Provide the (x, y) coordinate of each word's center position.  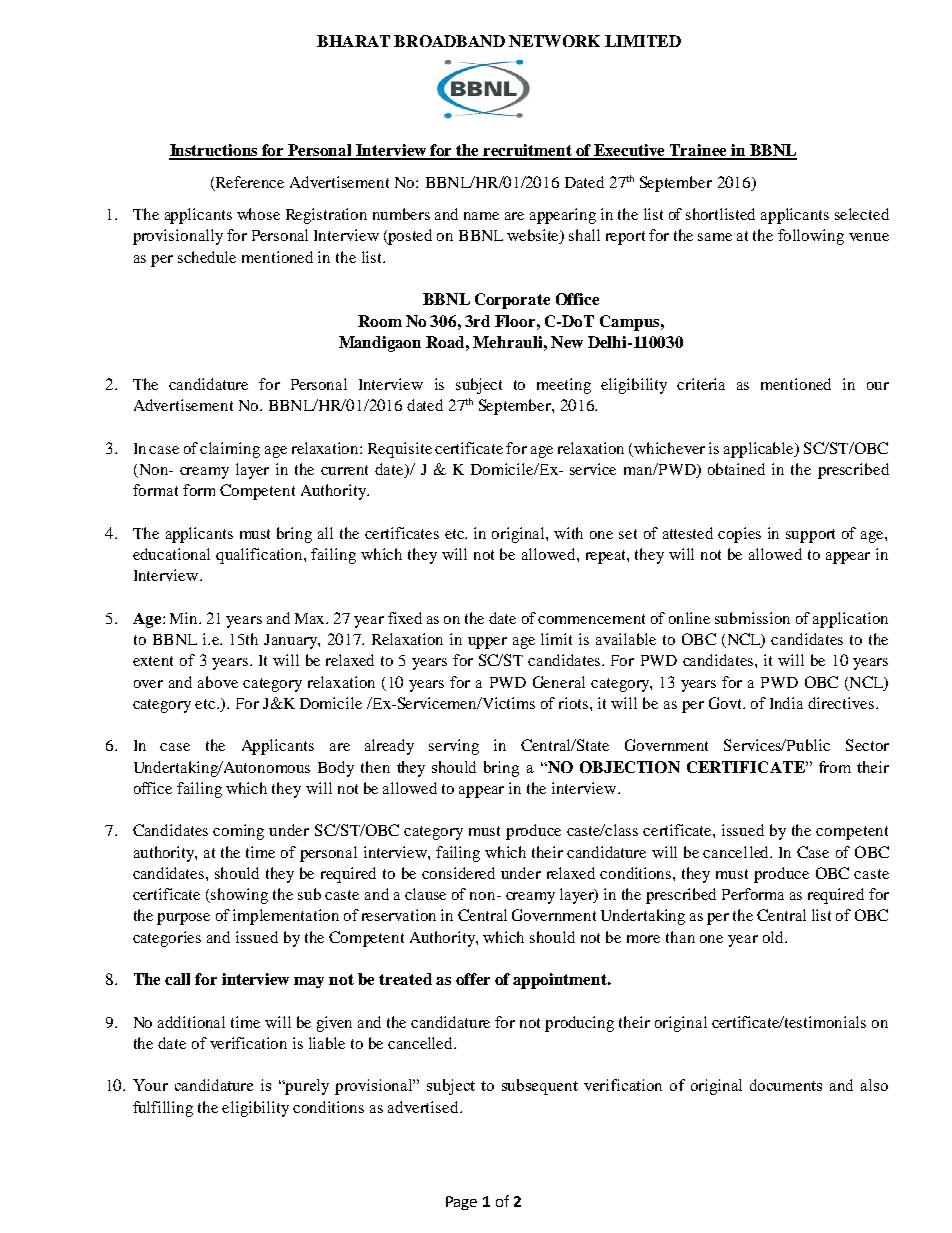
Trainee (698, 151)
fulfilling (163, 1109)
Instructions (214, 151)
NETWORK (554, 41)
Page (461, 1203)
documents (786, 1085)
